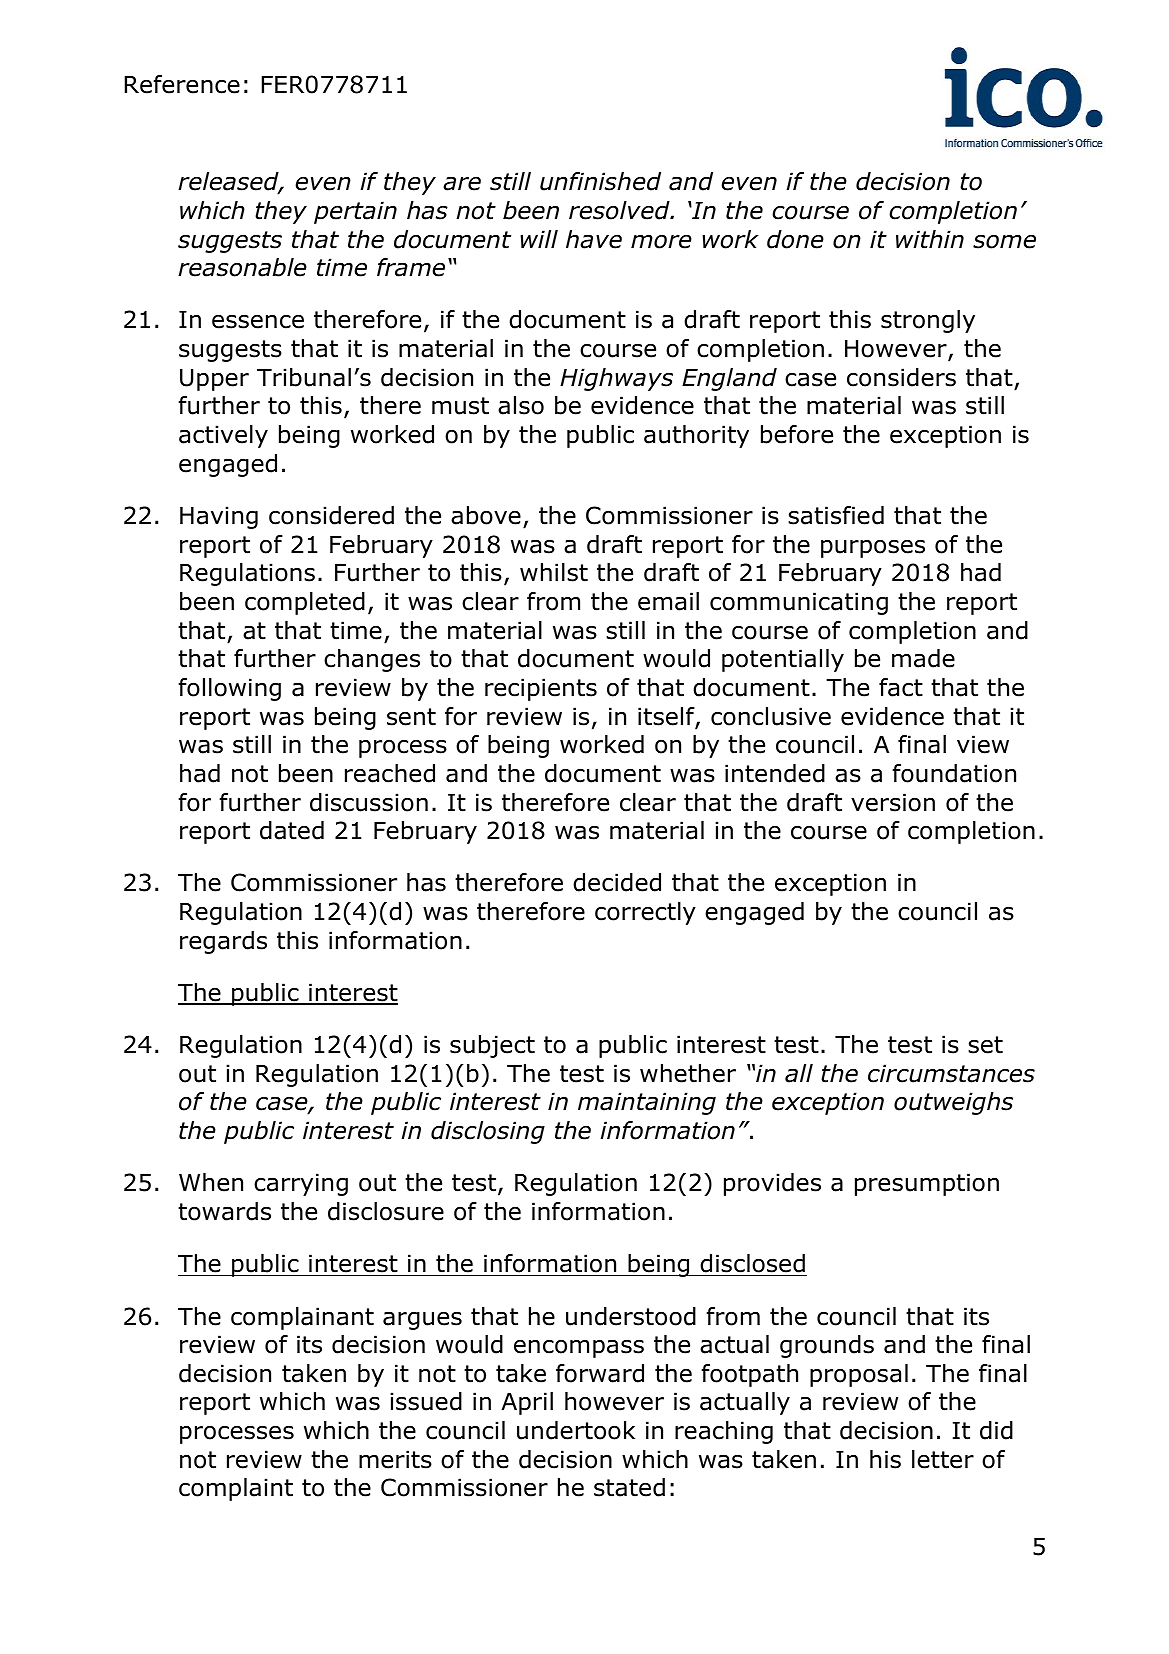 The image size is (1169, 1654). Describe the element at coordinates (943, 1459) in the screenshot. I see `letter` at that location.
